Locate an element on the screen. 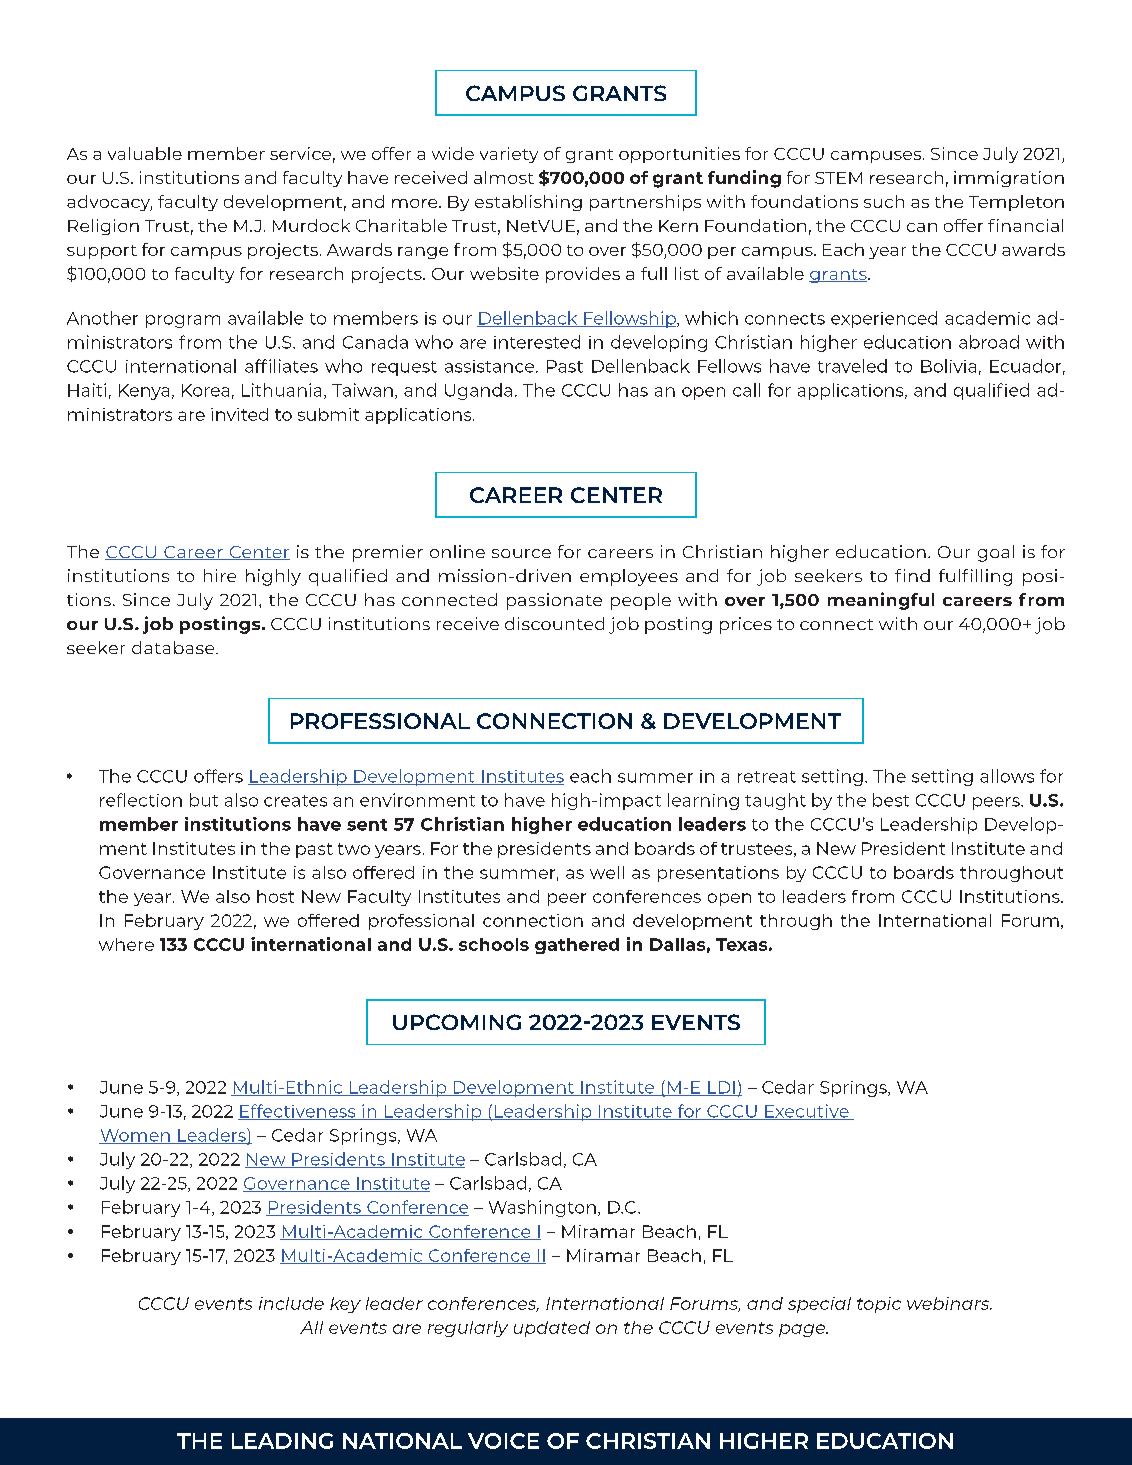  LEADING is located at coordinates (282, 1441).
